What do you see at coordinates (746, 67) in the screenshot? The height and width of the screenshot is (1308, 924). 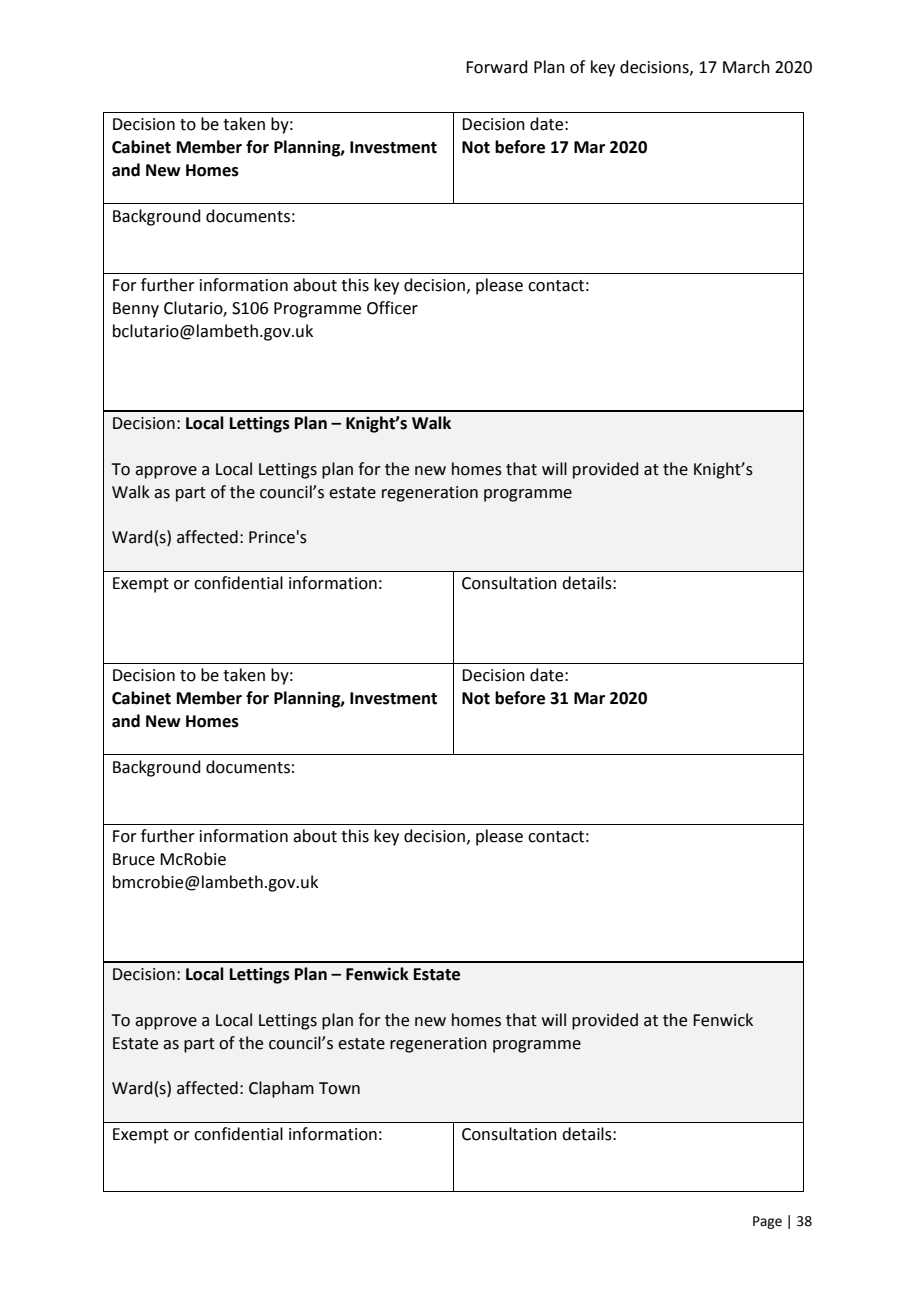 I see `March` at bounding box center [746, 67].
